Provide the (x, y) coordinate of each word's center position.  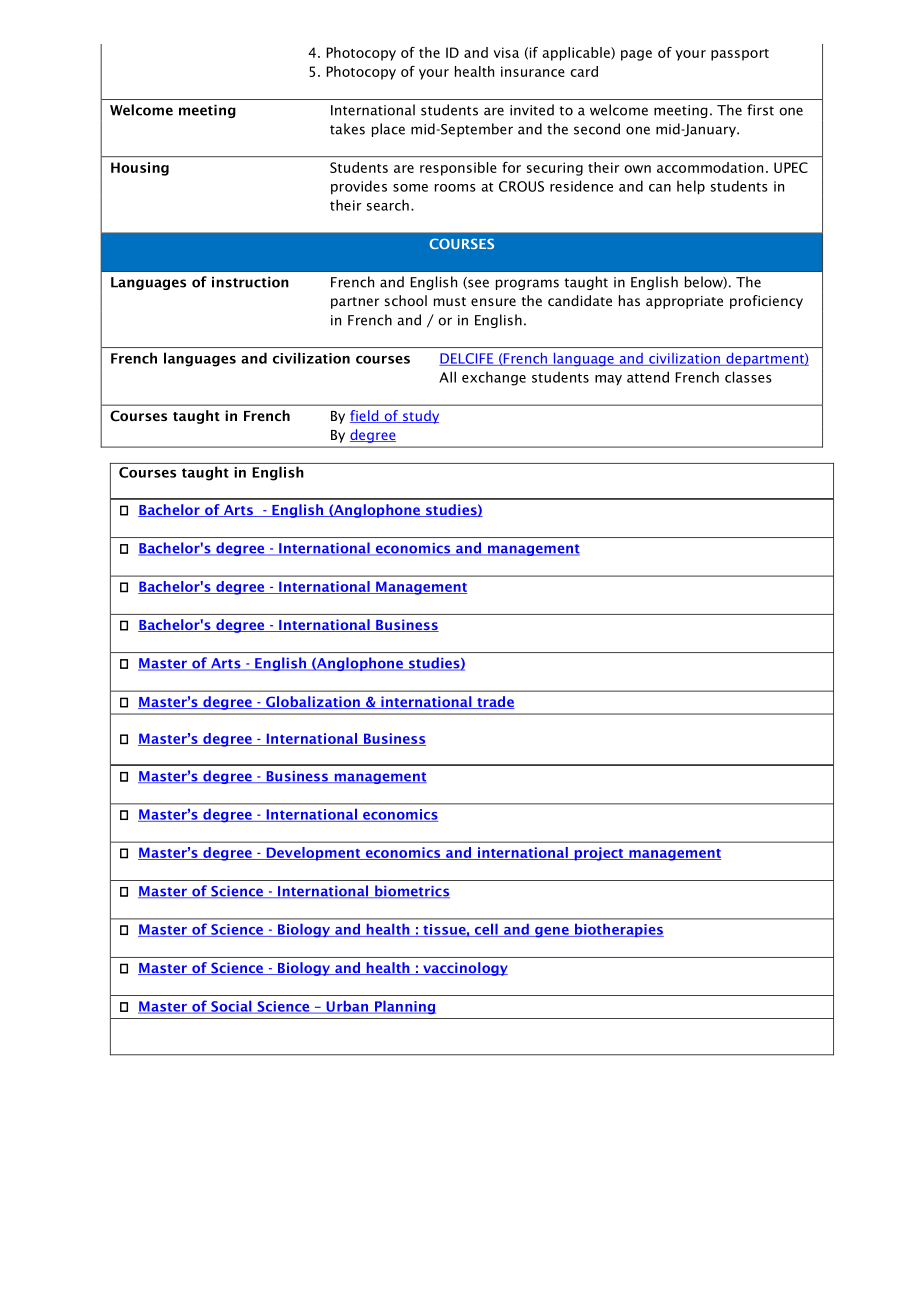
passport (740, 55)
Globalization (313, 702)
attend (648, 377)
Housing (140, 169)
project (599, 854)
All (447, 377)
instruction (250, 282)
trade (495, 702)
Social (231, 1007)
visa (506, 52)
